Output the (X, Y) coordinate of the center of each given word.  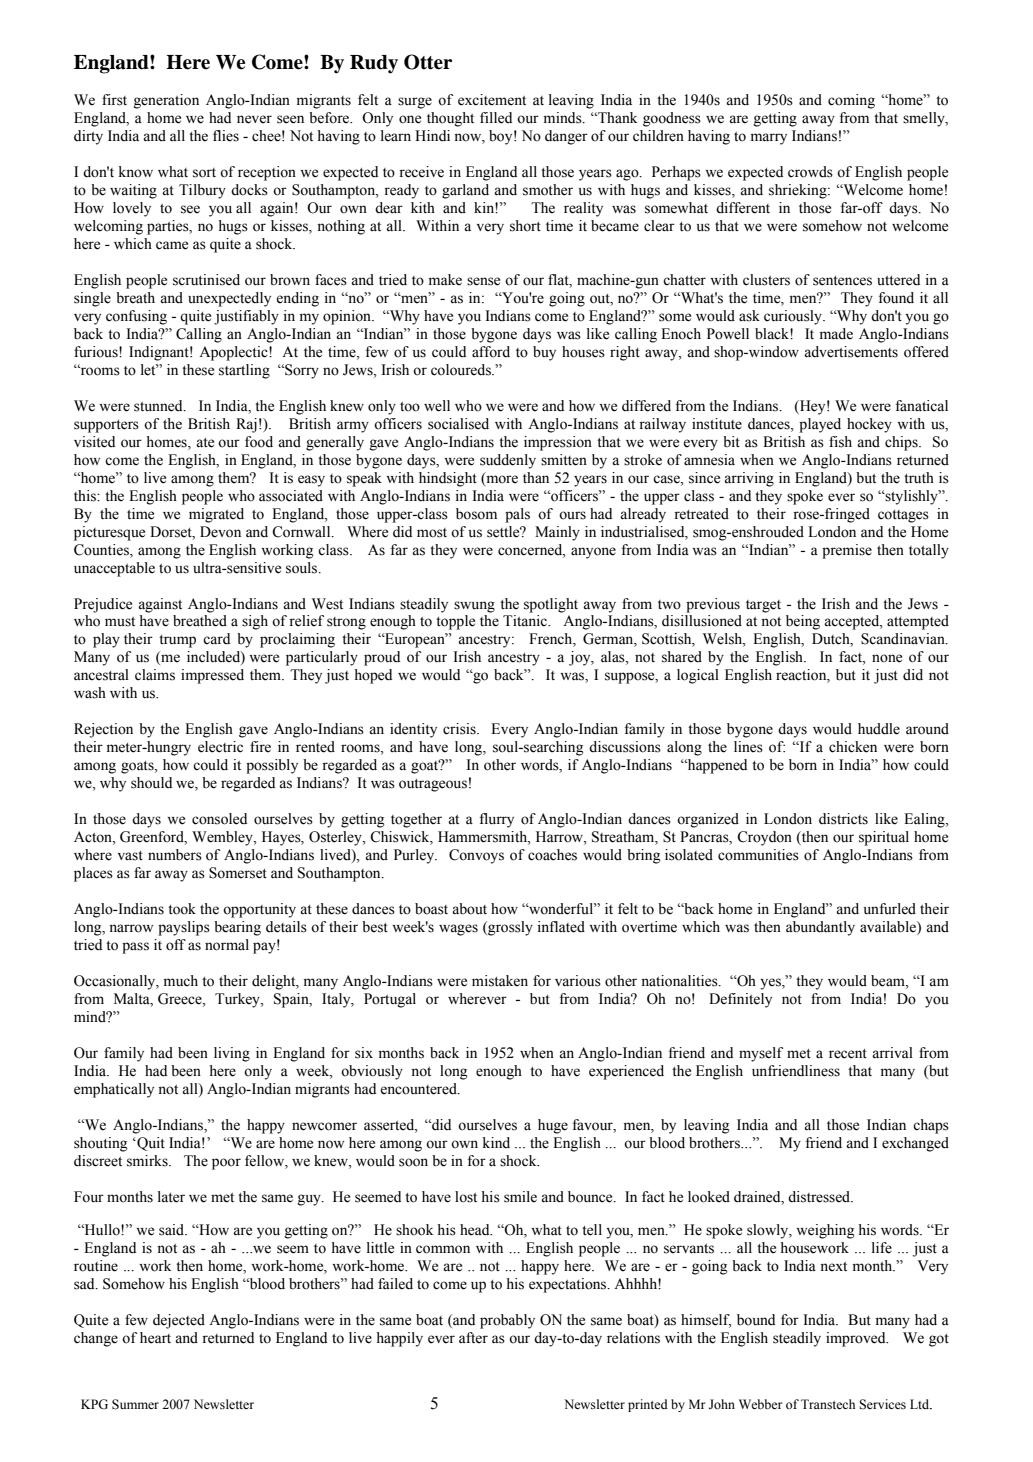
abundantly (820, 928)
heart (155, 1338)
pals (517, 515)
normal (227, 945)
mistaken (500, 981)
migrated (216, 515)
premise (847, 551)
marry (769, 139)
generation (166, 101)
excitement (492, 100)
